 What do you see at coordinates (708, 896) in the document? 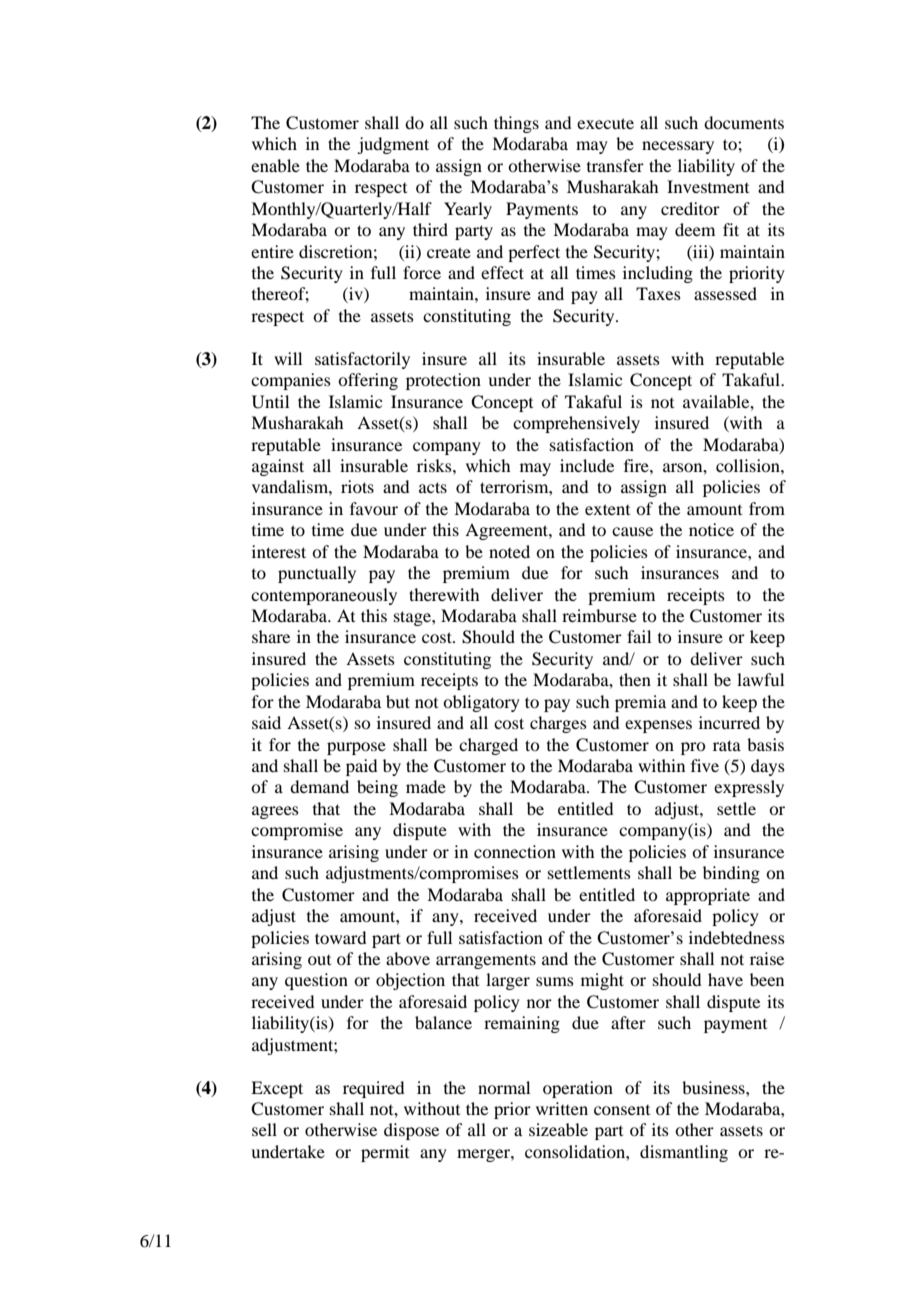
I see `appropriate` at bounding box center [708, 896].
